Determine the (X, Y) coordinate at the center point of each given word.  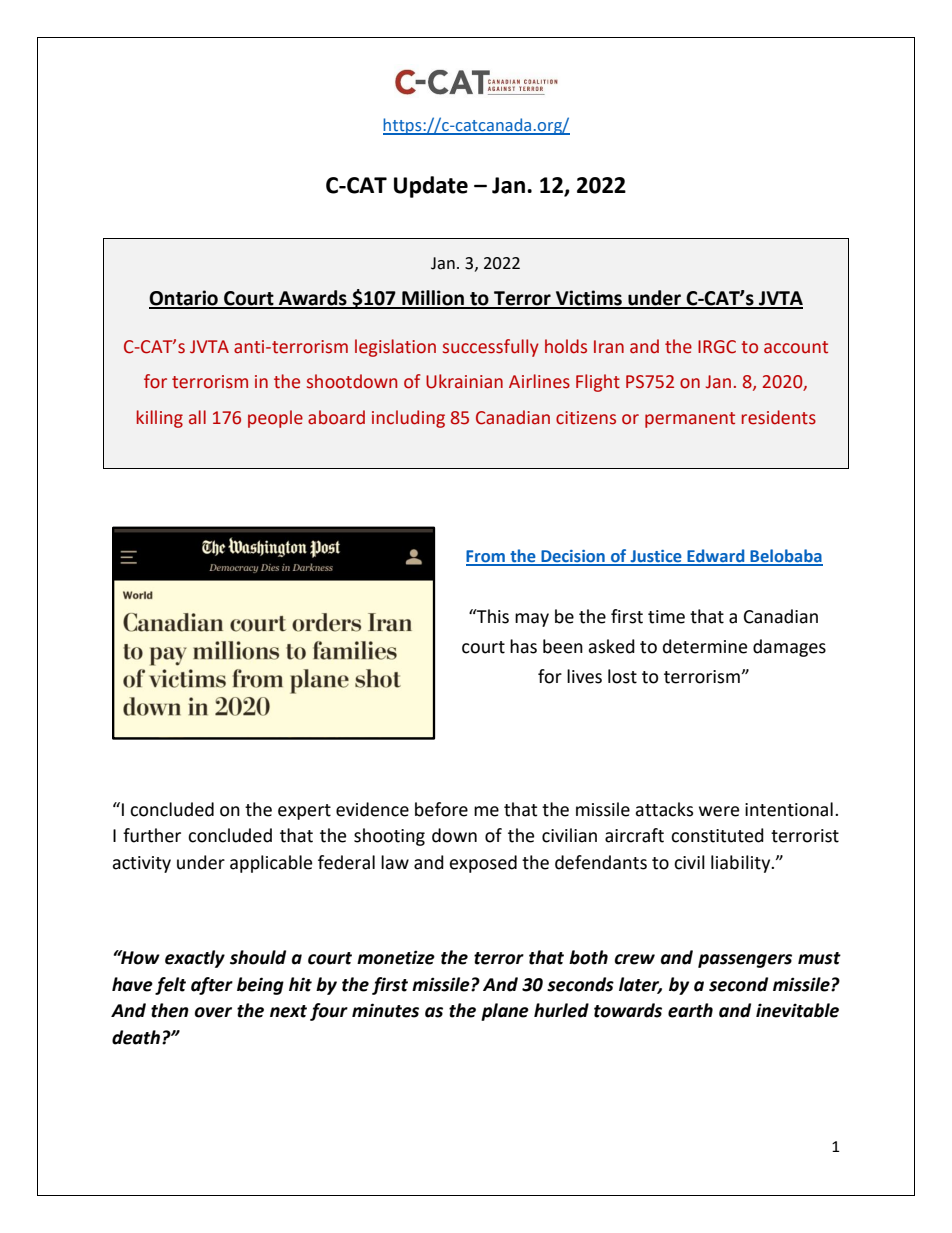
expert (304, 812)
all (197, 417)
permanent (690, 420)
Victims (589, 299)
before (441, 809)
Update (431, 187)
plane (505, 1012)
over (213, 1012)
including (408, 419)
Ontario (184, 299)
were (719, 811)
